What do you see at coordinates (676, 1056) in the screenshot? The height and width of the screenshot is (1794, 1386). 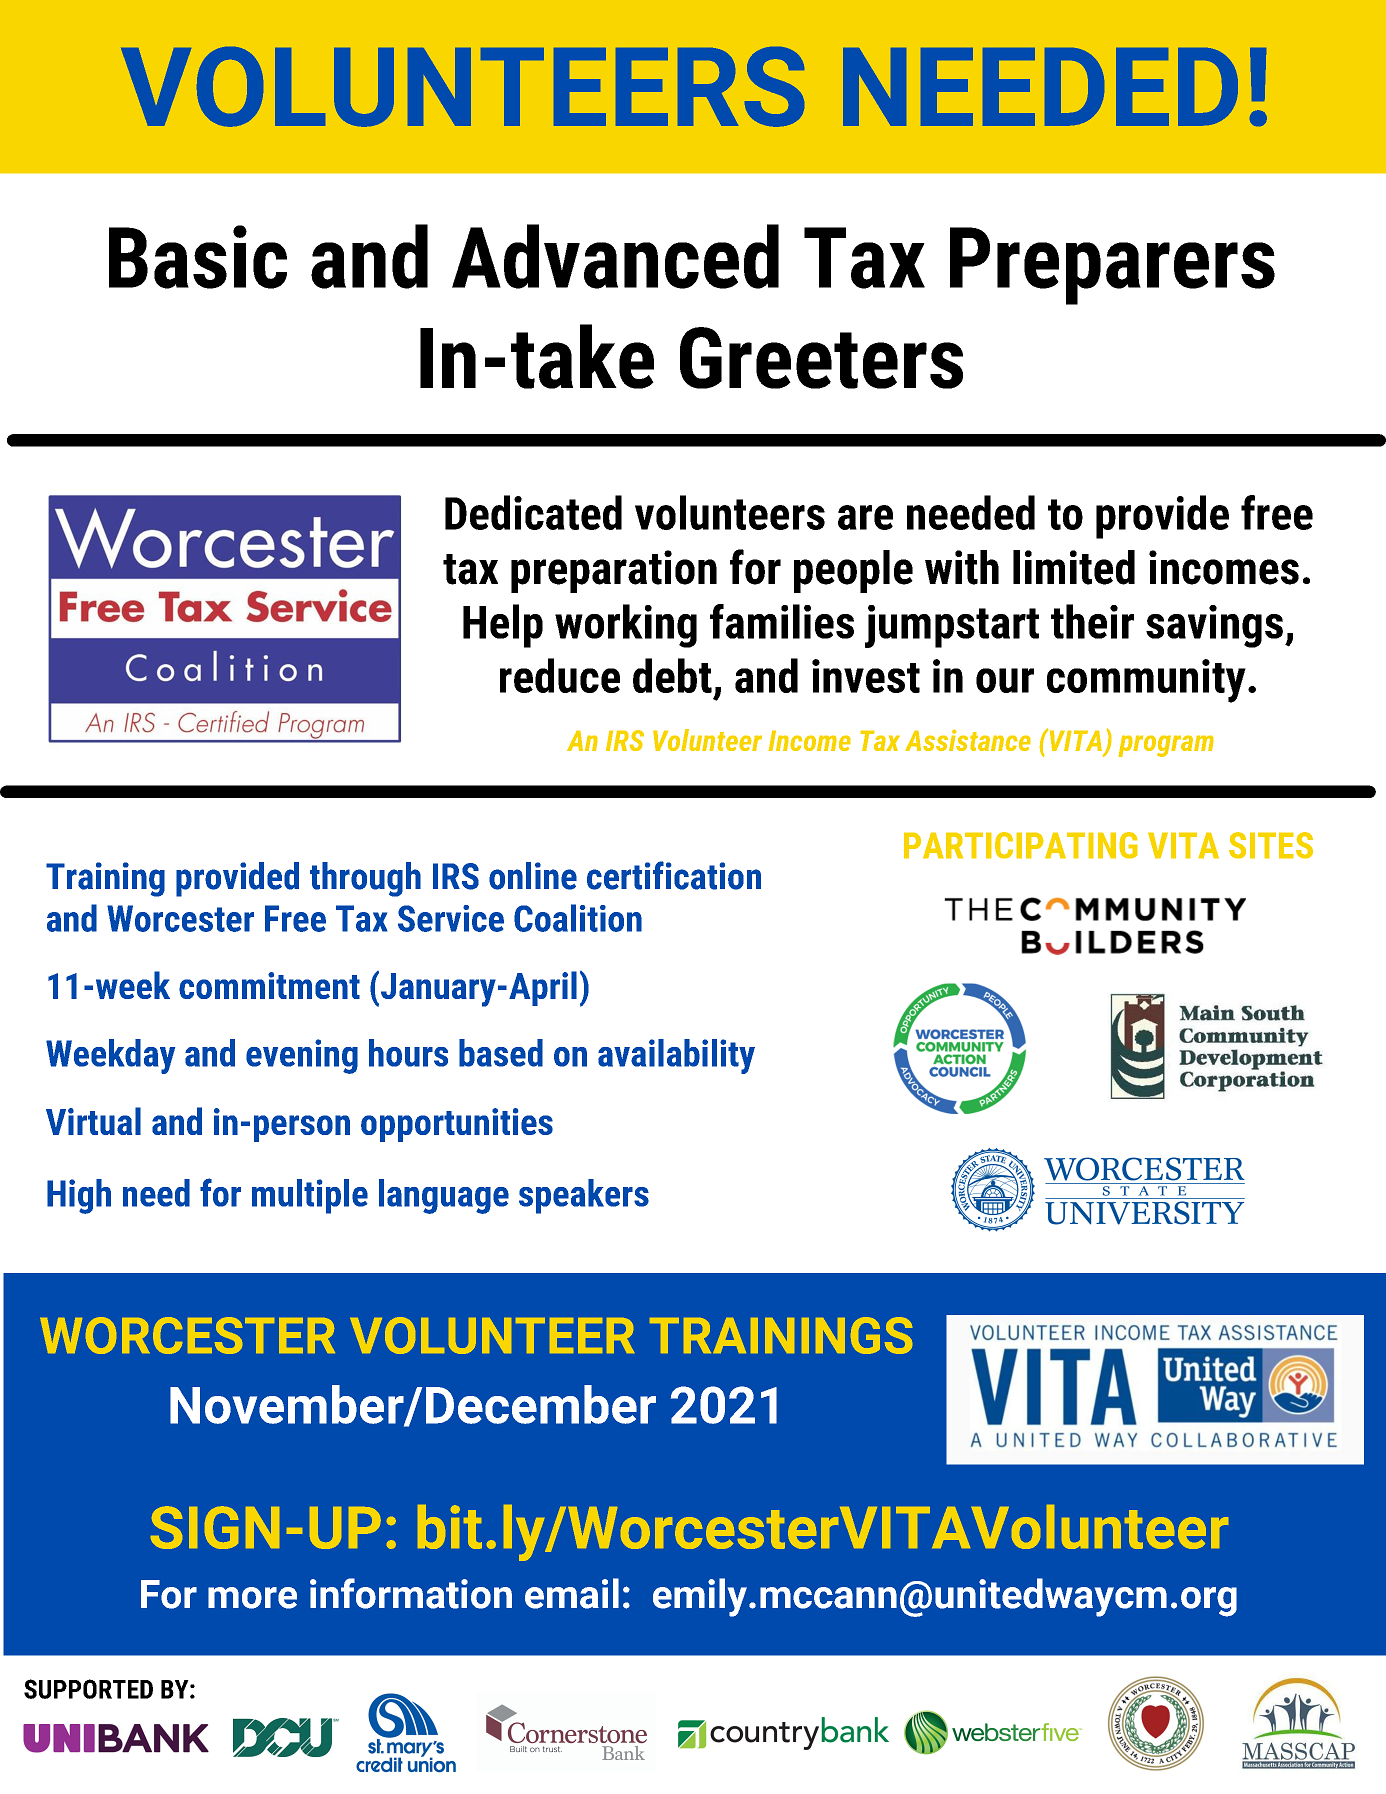 I see `availability` at bounding box center [676, 1056].
